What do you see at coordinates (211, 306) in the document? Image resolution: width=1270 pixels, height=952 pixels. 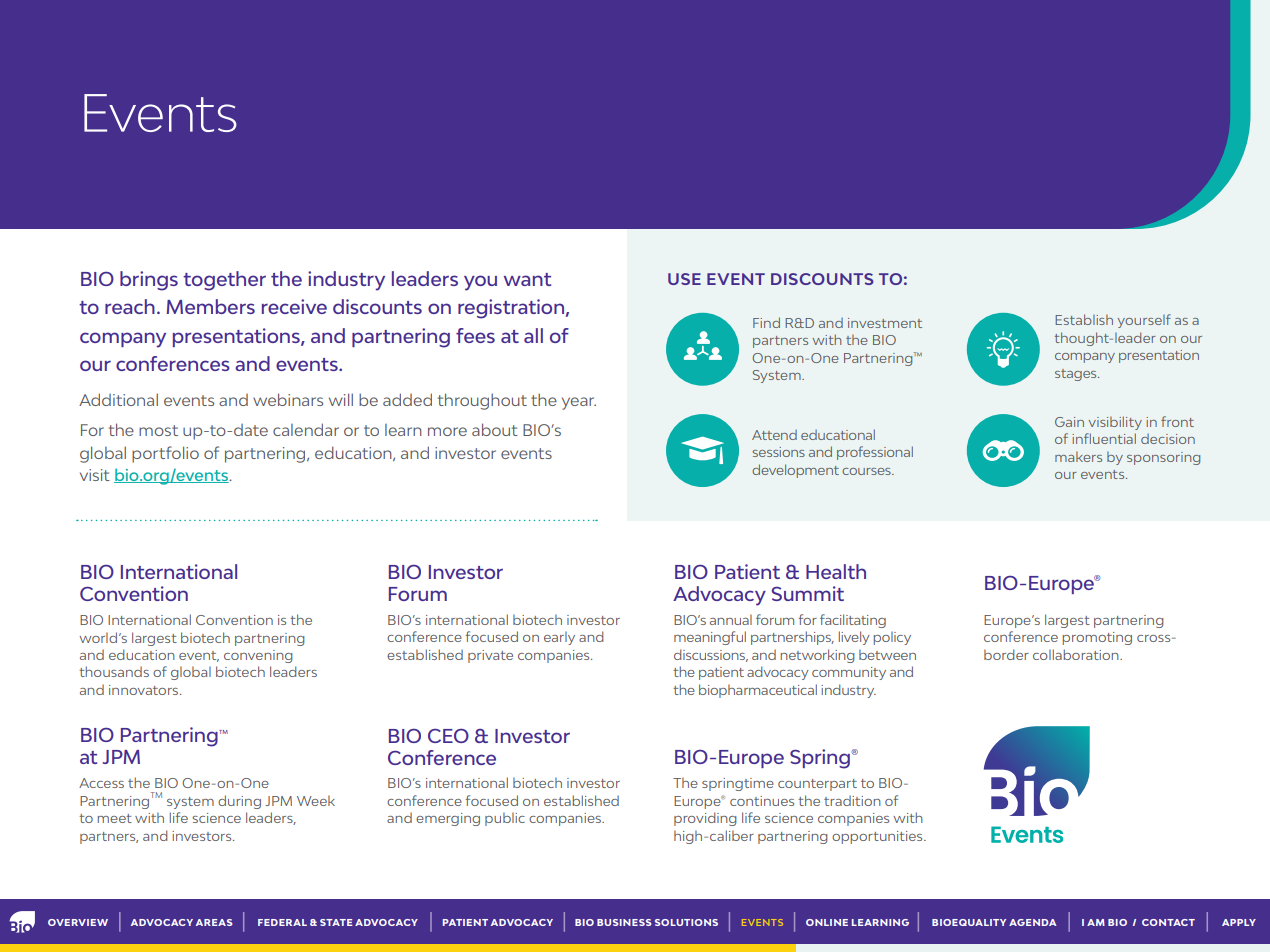 I see `Members` at bounding box center [211, 306].
